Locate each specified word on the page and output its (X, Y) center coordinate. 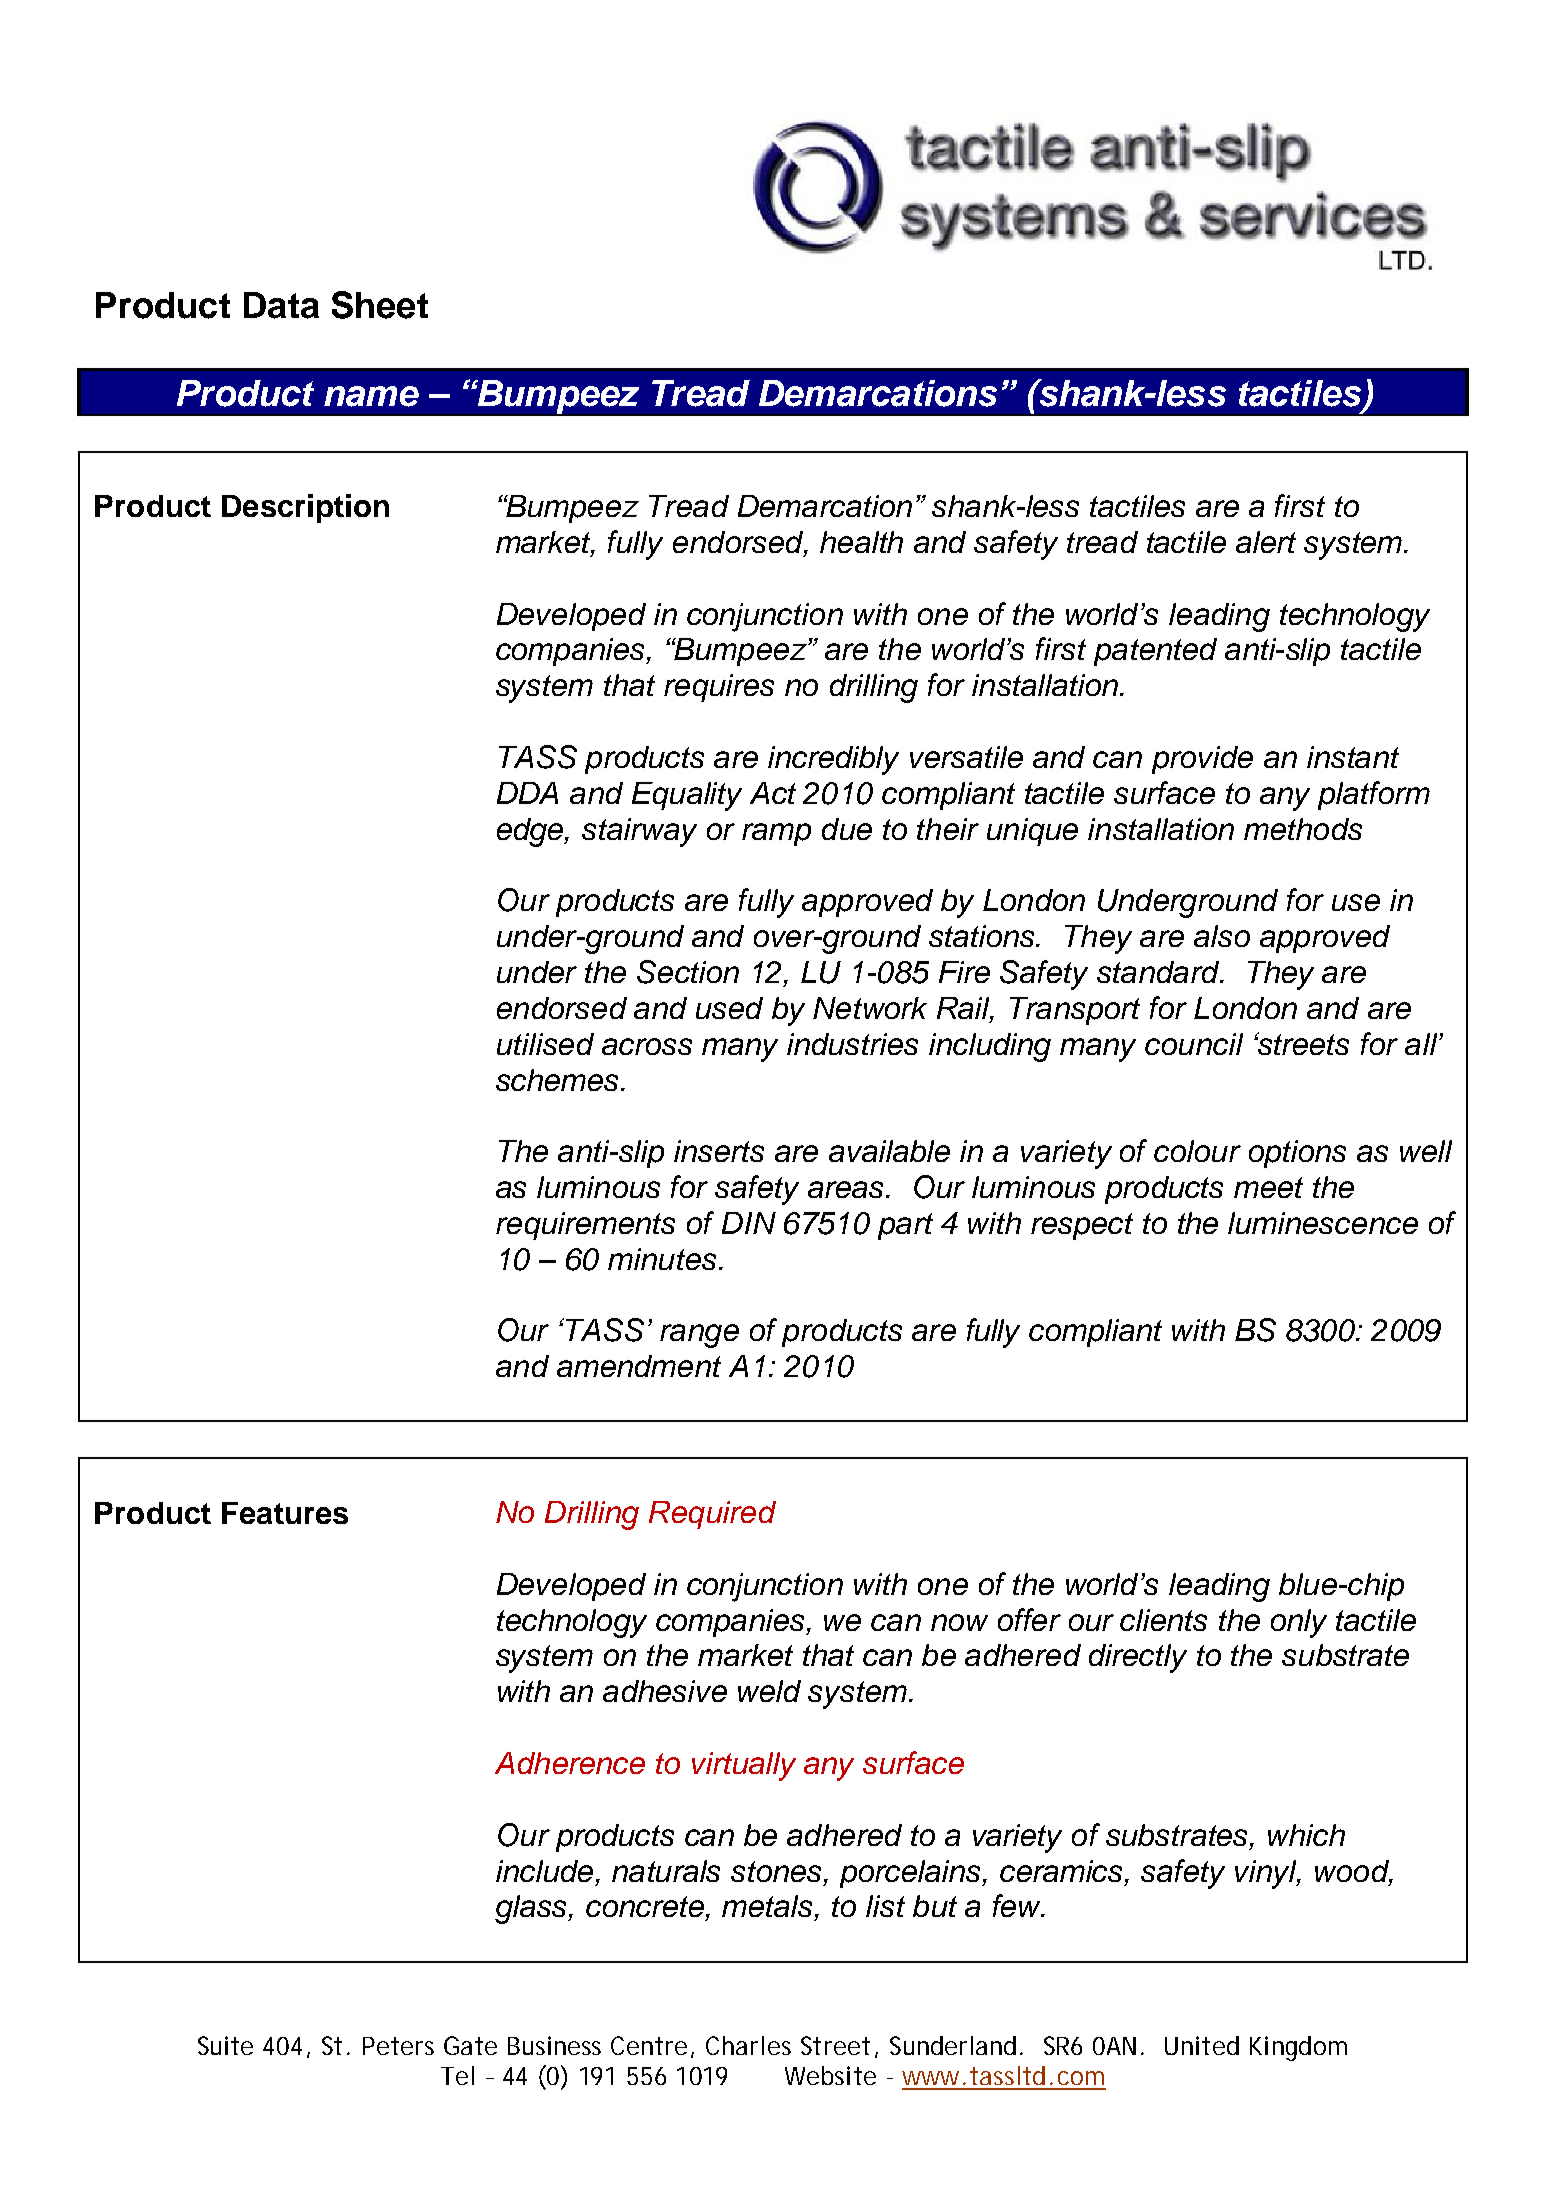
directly (1138, 1658)
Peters (398, 2046)
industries (852, 1044)
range (699, 1336)
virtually (744, 1766)
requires (719, 688)
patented (1155, 652)
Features (285, 1513)
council (1194, 1044)
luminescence (1323, 1223)
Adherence (570, 1763)
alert (1266, 542)
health (861, 542)
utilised (545, 1044)
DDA (527, 793)
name (371, 396)
